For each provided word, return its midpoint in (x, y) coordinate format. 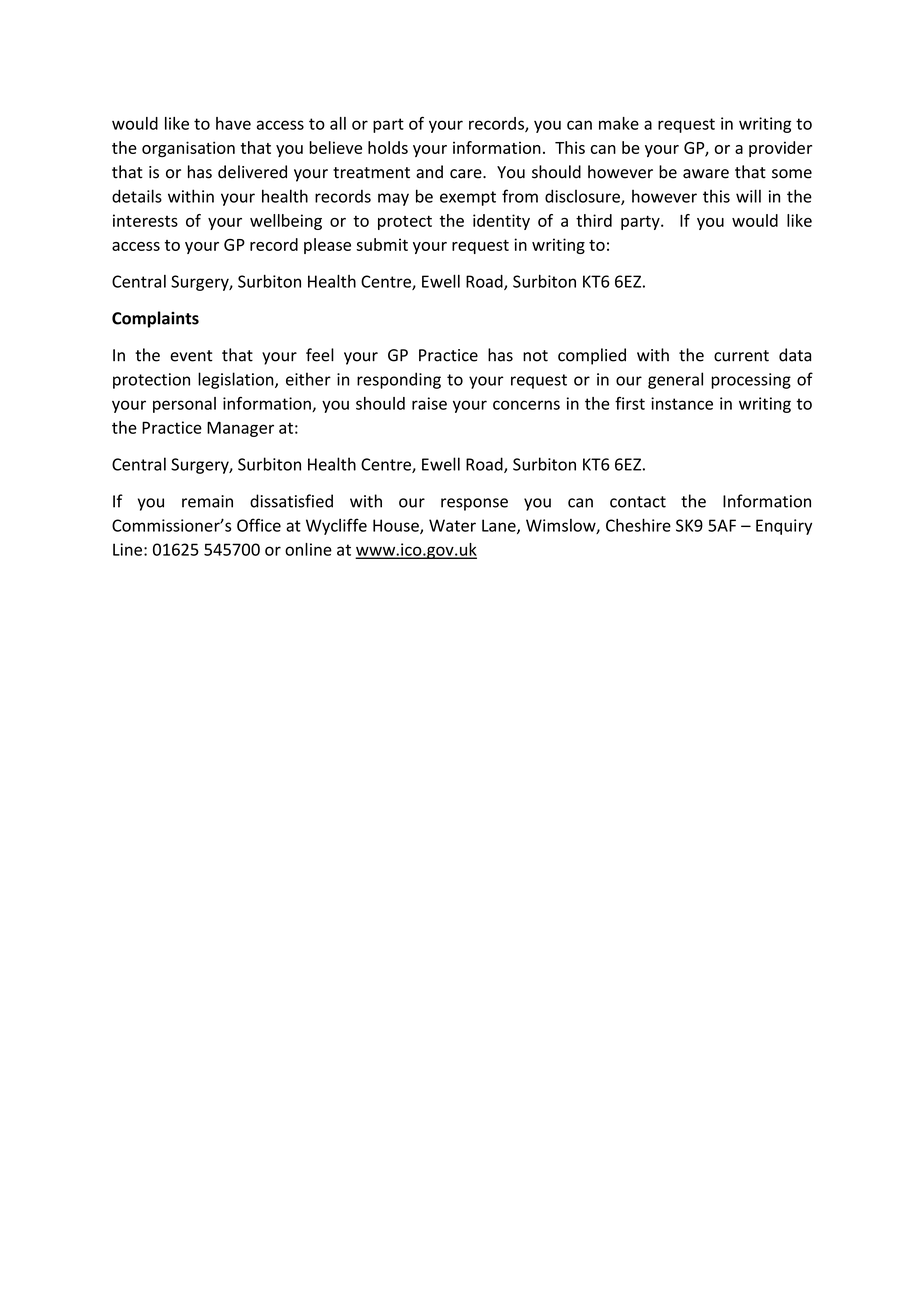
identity (501, 222)
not (535, 356)
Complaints (155, 319)
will (748, 196)
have (233, 123)
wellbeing (286, 222)
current (741, 356)
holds (388, 147)
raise (429, 403)
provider (780, 149)
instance (682, 403)
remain (207, 501)
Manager (240, 429)
